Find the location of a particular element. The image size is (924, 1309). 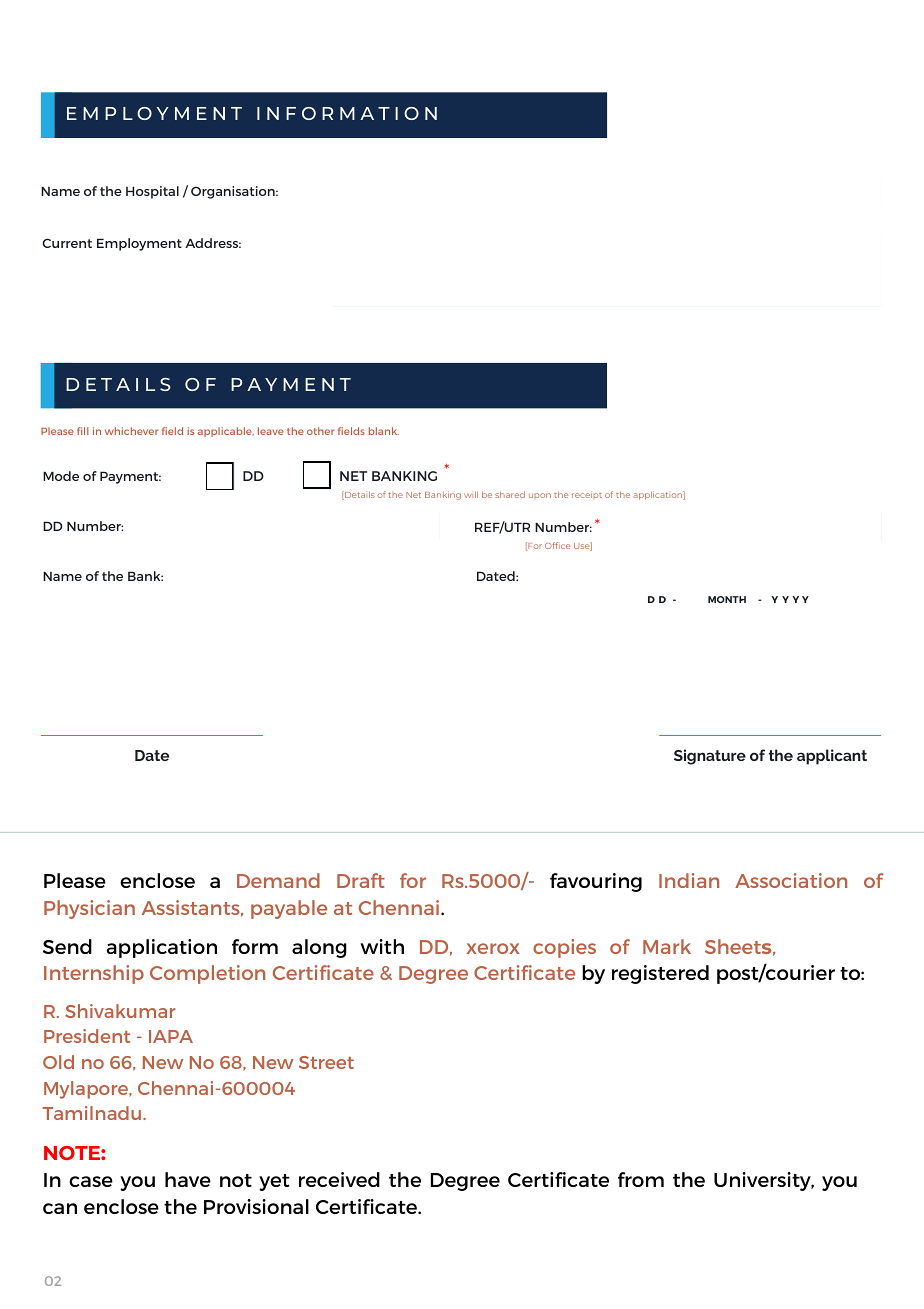

Signature is located at coordinates (710, 757).
